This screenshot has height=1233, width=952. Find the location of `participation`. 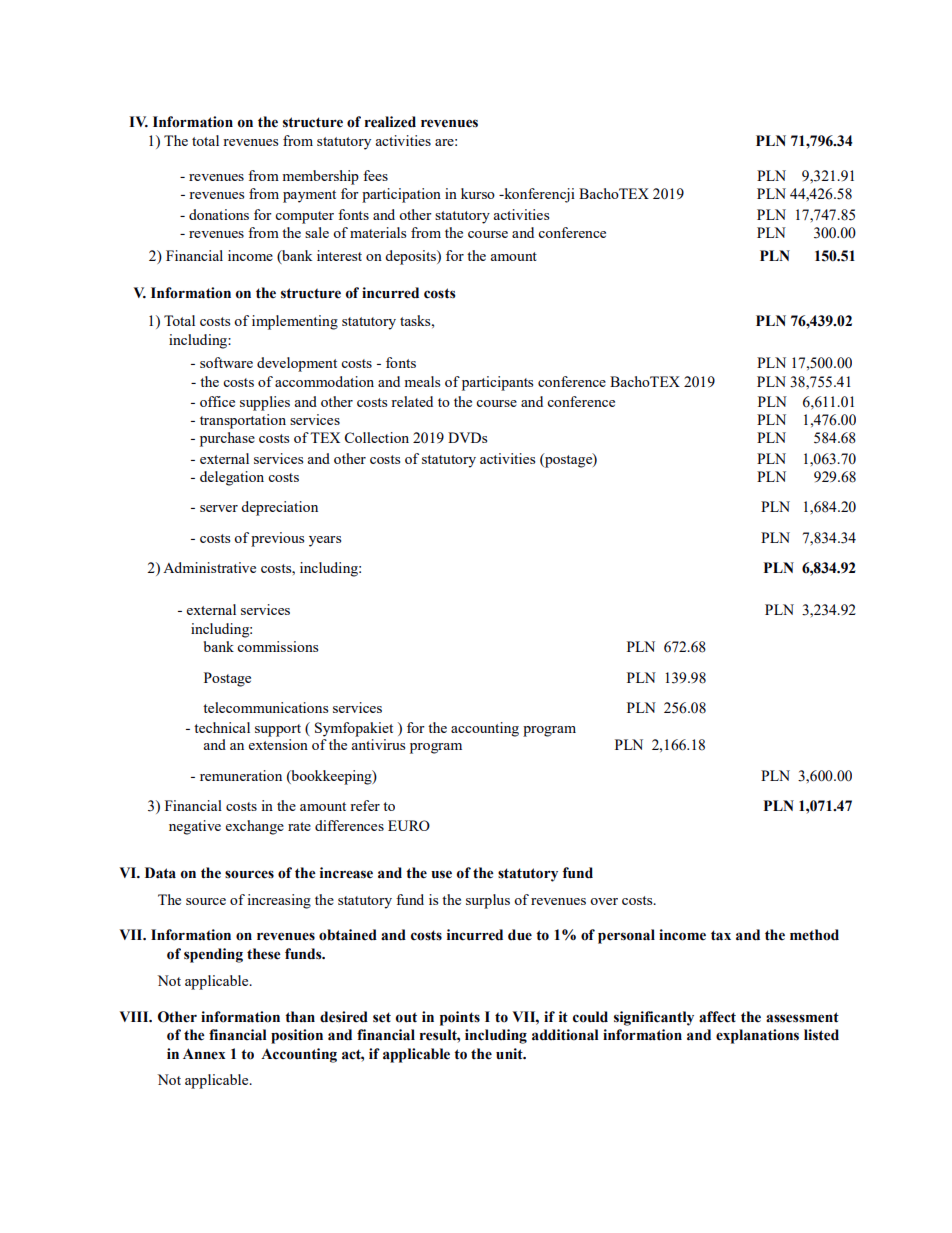

participation is located at coordinates (401, 195).
